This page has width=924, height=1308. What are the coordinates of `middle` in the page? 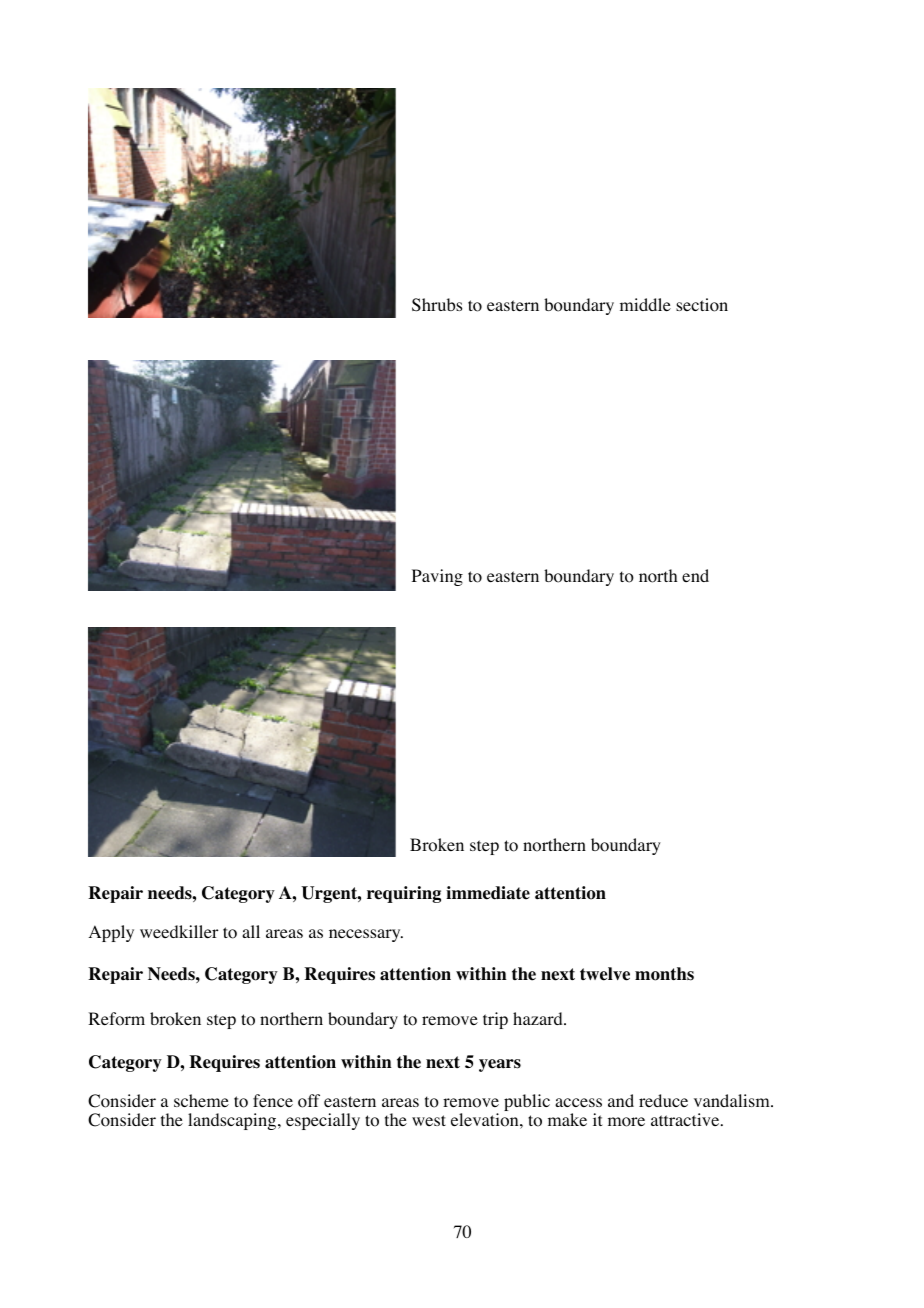 It's located at (645, 304).
